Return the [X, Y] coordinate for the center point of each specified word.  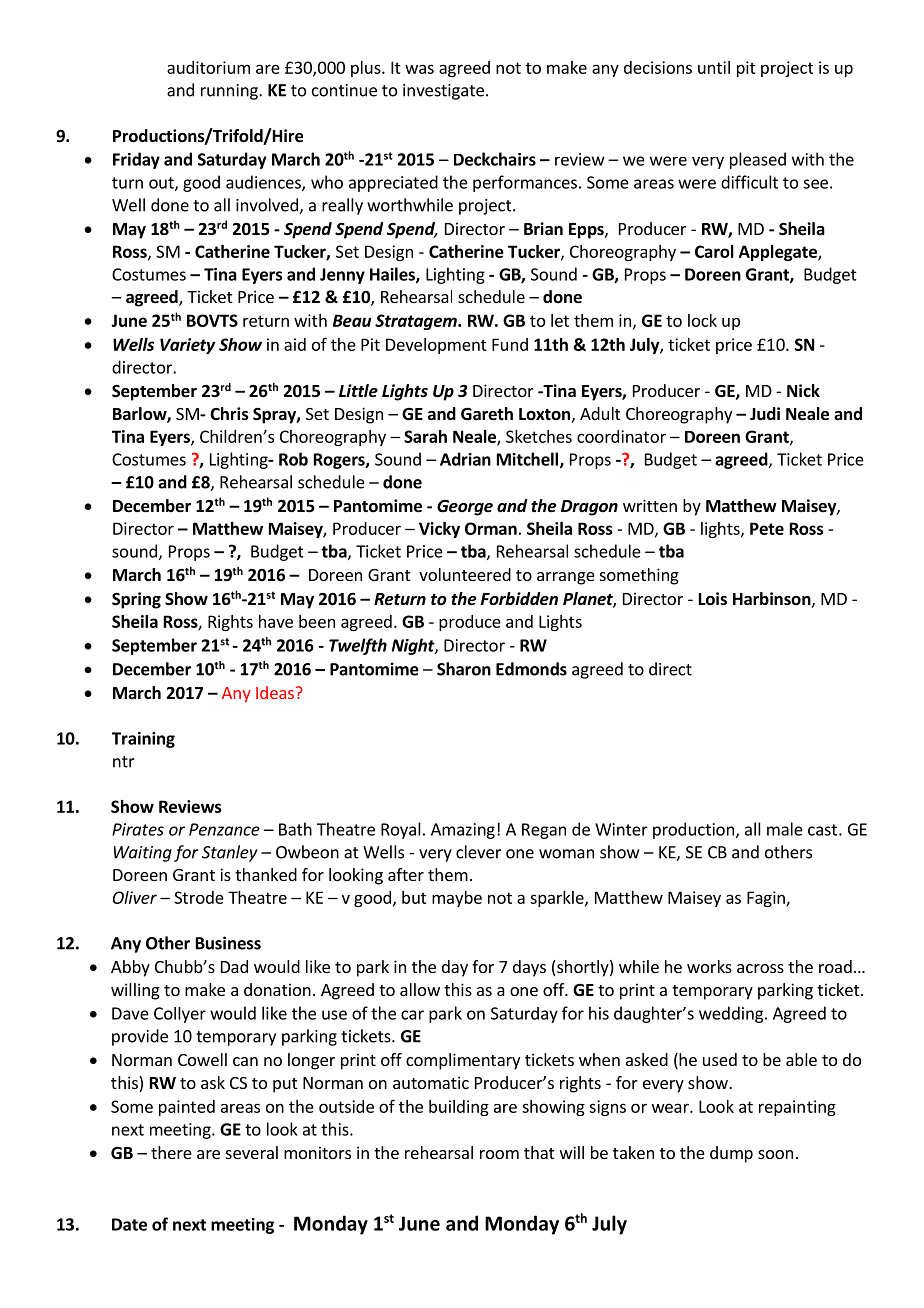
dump [731, 1154]
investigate [443, 92]
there [171, 1152]
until [714, 67]
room [499, 1154]
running [230, 92]
